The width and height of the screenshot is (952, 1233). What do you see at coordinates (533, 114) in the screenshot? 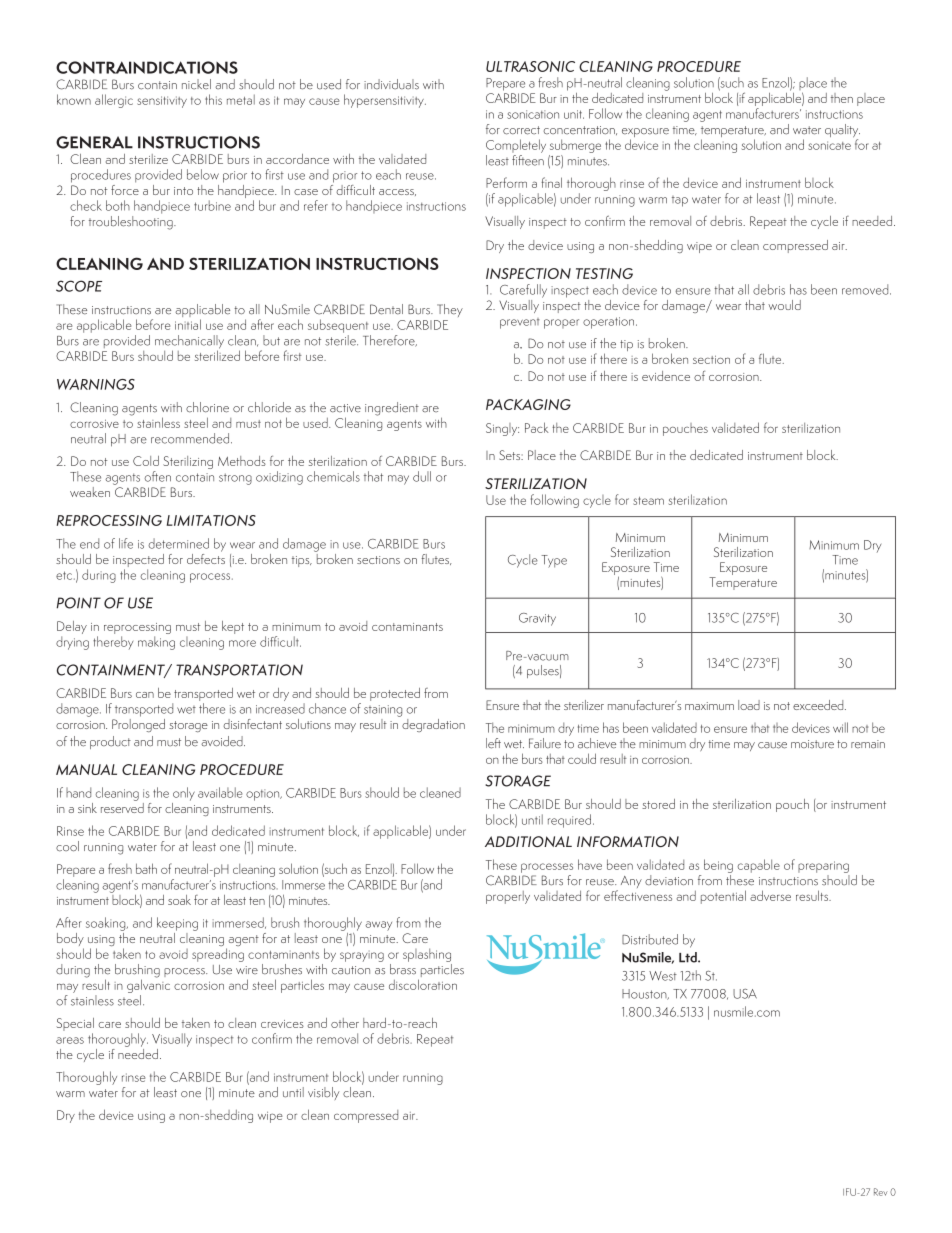
I see `sonication` at bounding box center [533, 114].
